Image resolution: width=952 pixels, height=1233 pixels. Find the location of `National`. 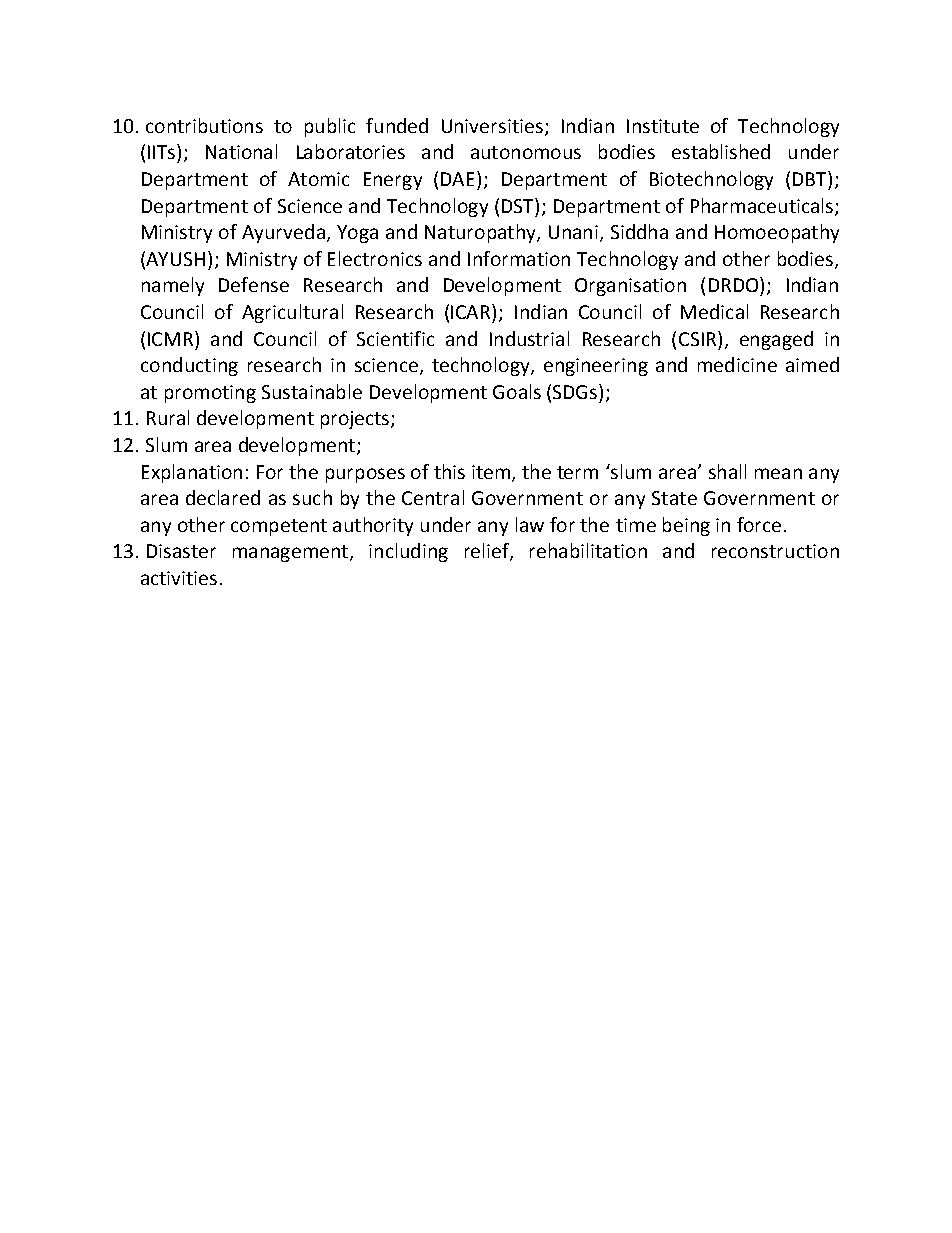

National is located at coordinates (241, 151).
